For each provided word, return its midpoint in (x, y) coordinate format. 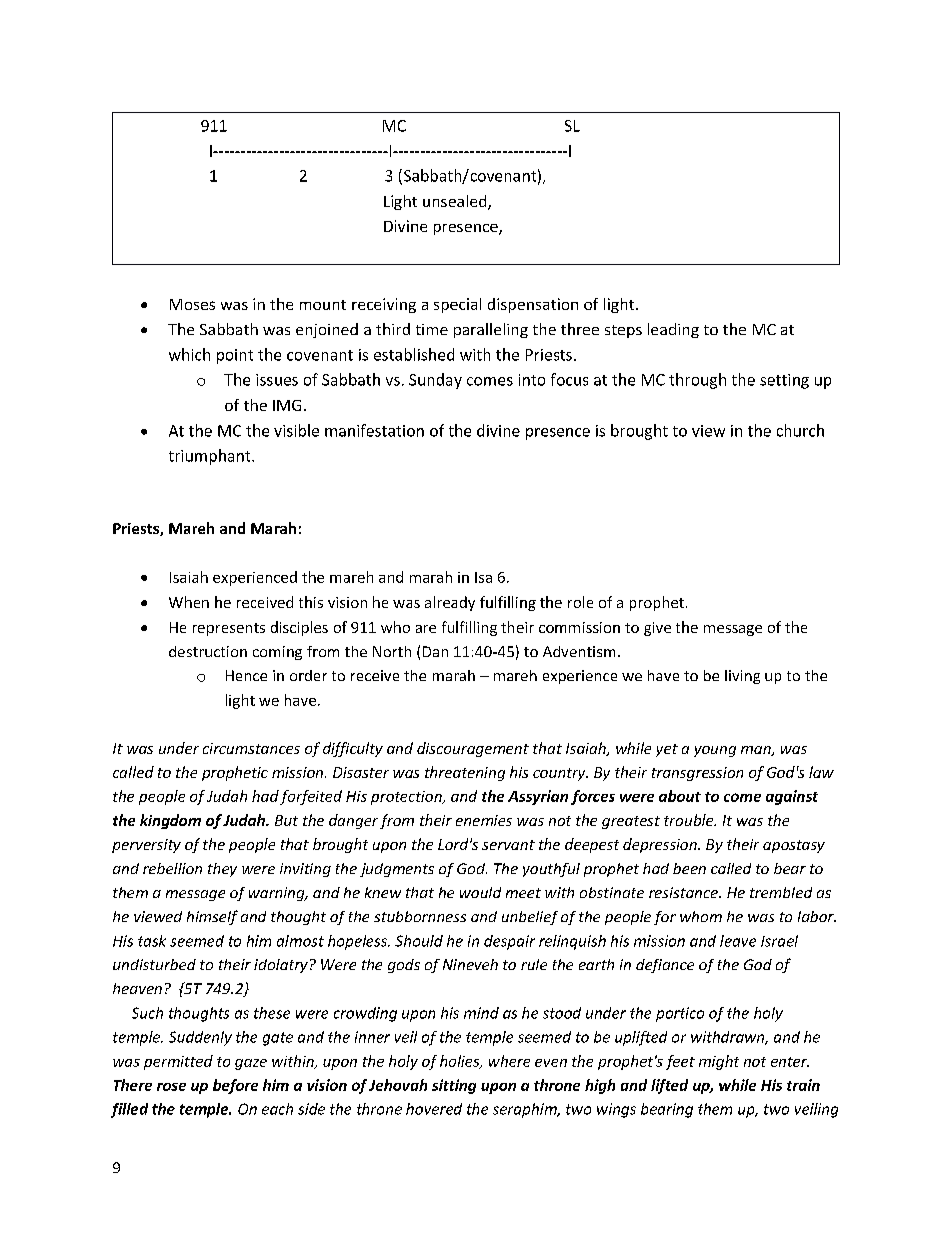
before (235, 1086)
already (450, 603)
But (286, 820)
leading (673, 330)
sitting (454, 1086)
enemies (484, 820)
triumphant (211, 457)
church (800, 430)
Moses (192, 304)
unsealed (456, 202)
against (792, 797)
